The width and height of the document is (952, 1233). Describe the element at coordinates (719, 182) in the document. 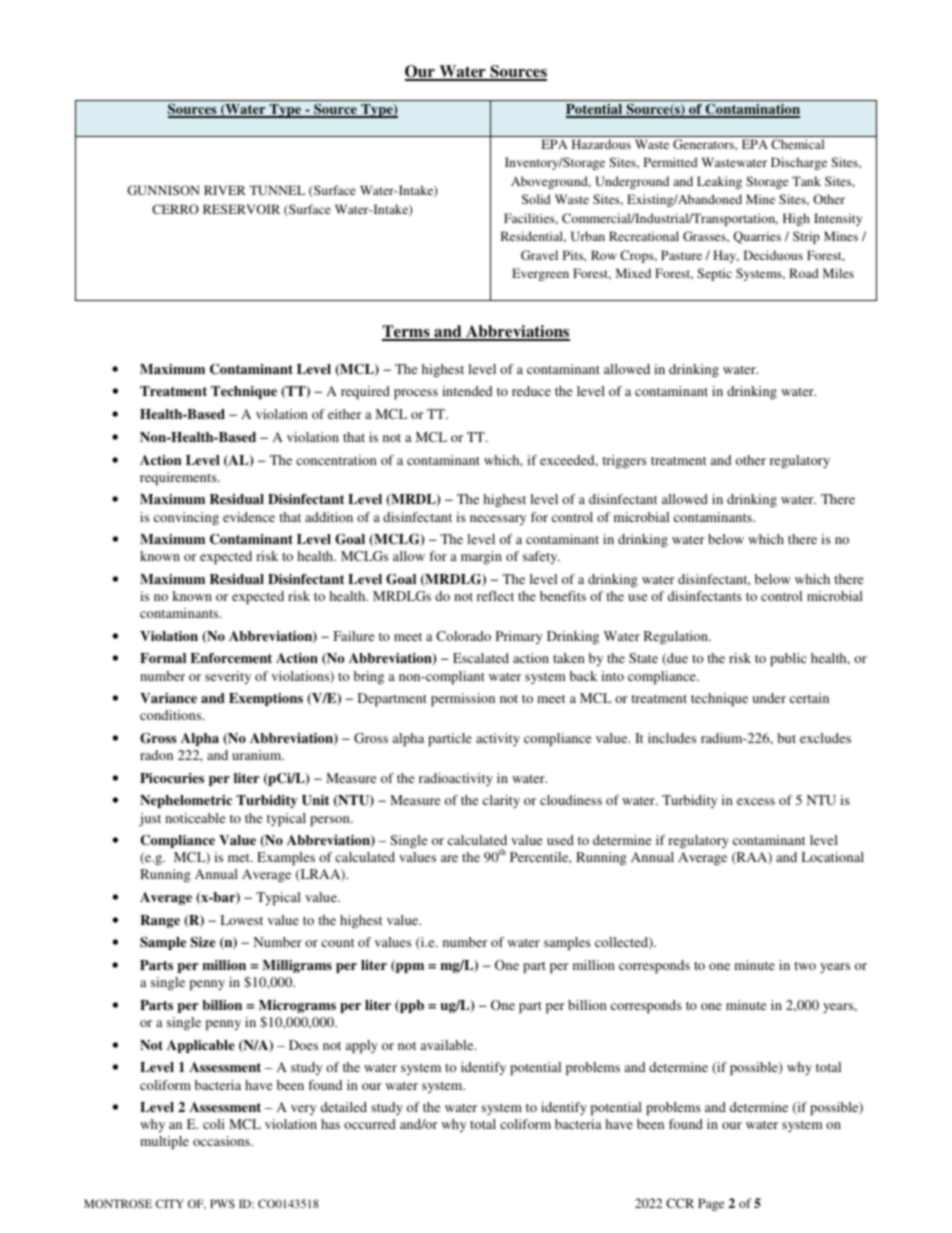

I see `Leaking` at that location.
